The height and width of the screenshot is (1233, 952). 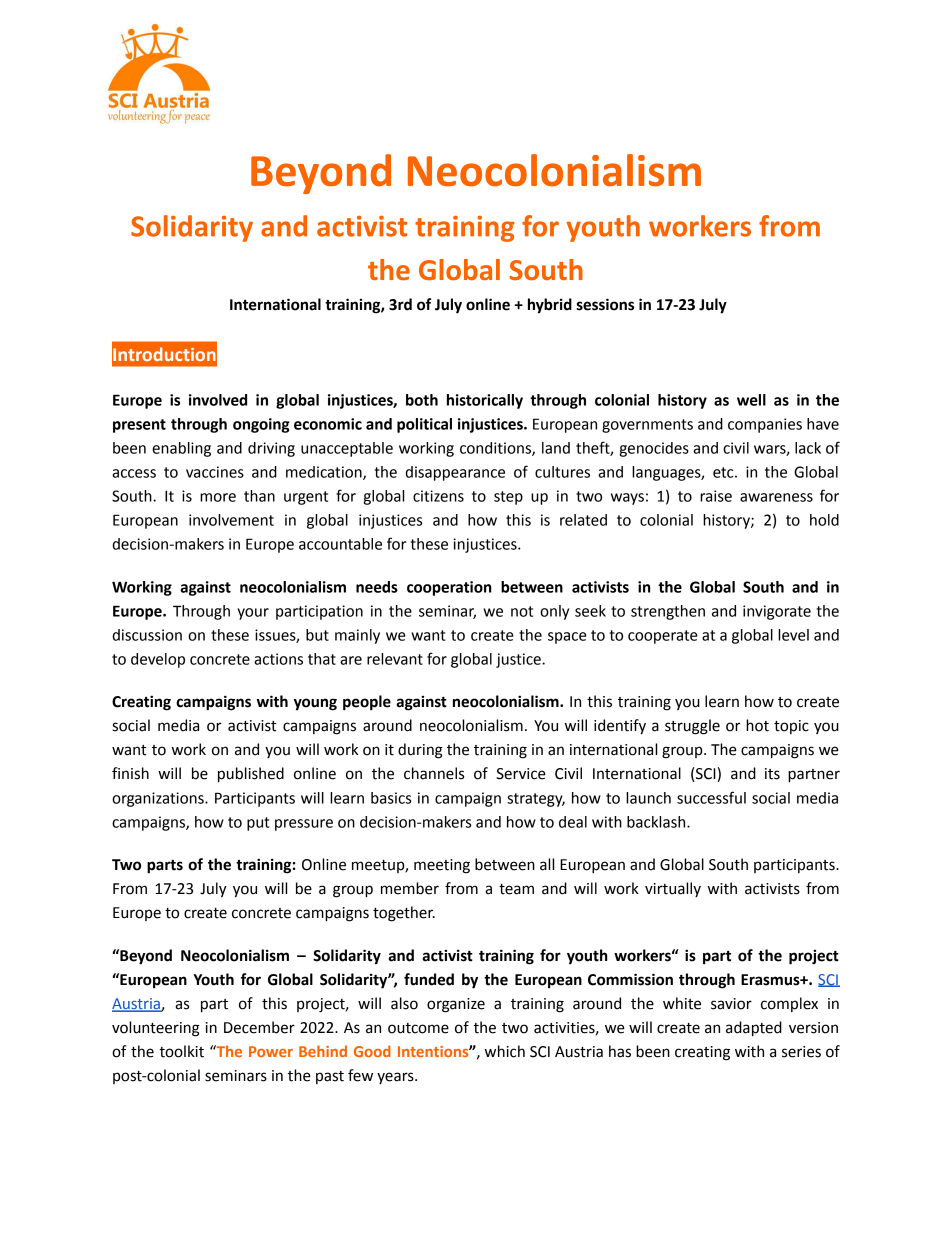 What do you see at coordinates (757, 725) in the screenshot?
I see `hot` at bounding box center [757, 725].
